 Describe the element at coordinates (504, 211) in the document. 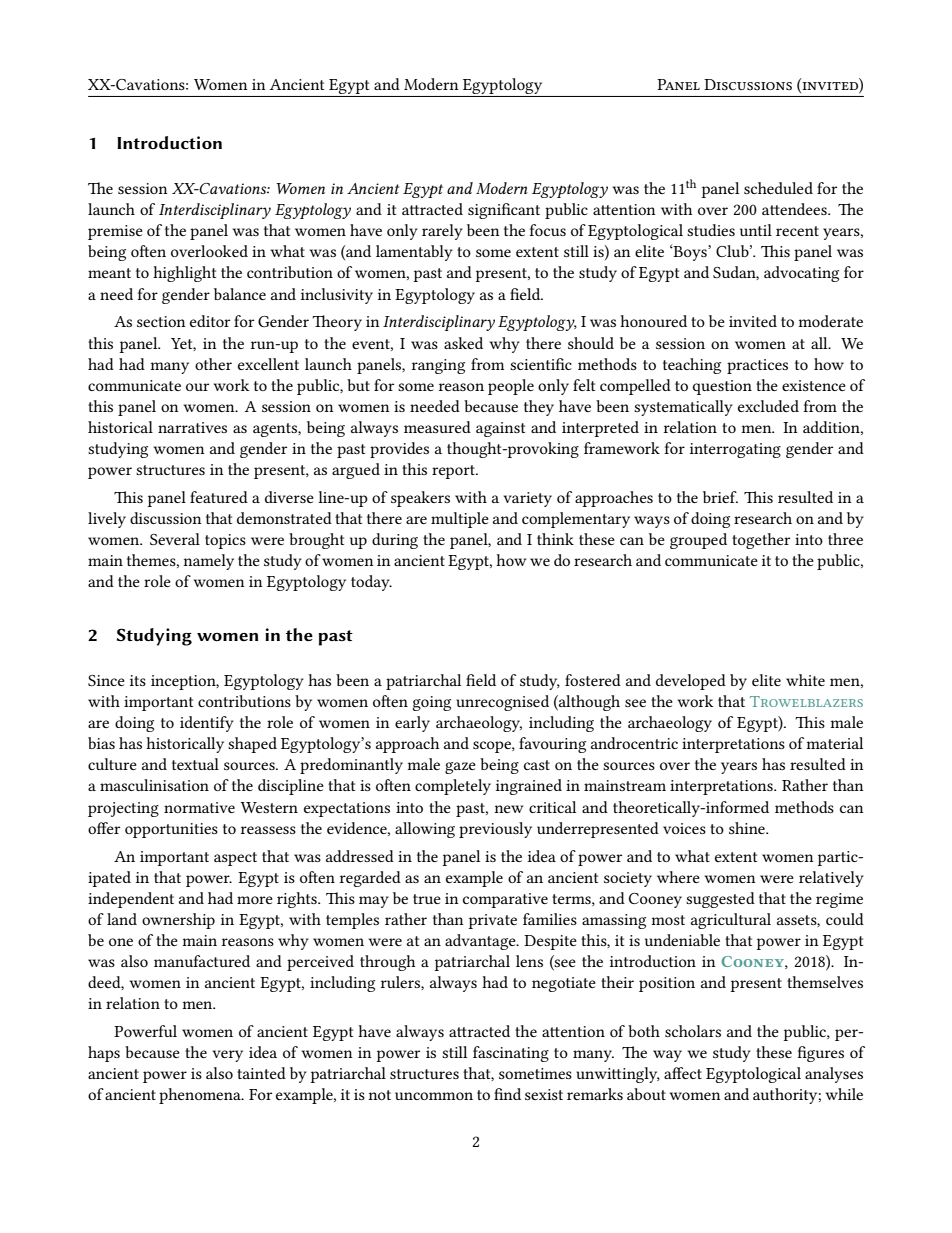

I see `significant` at that location.
